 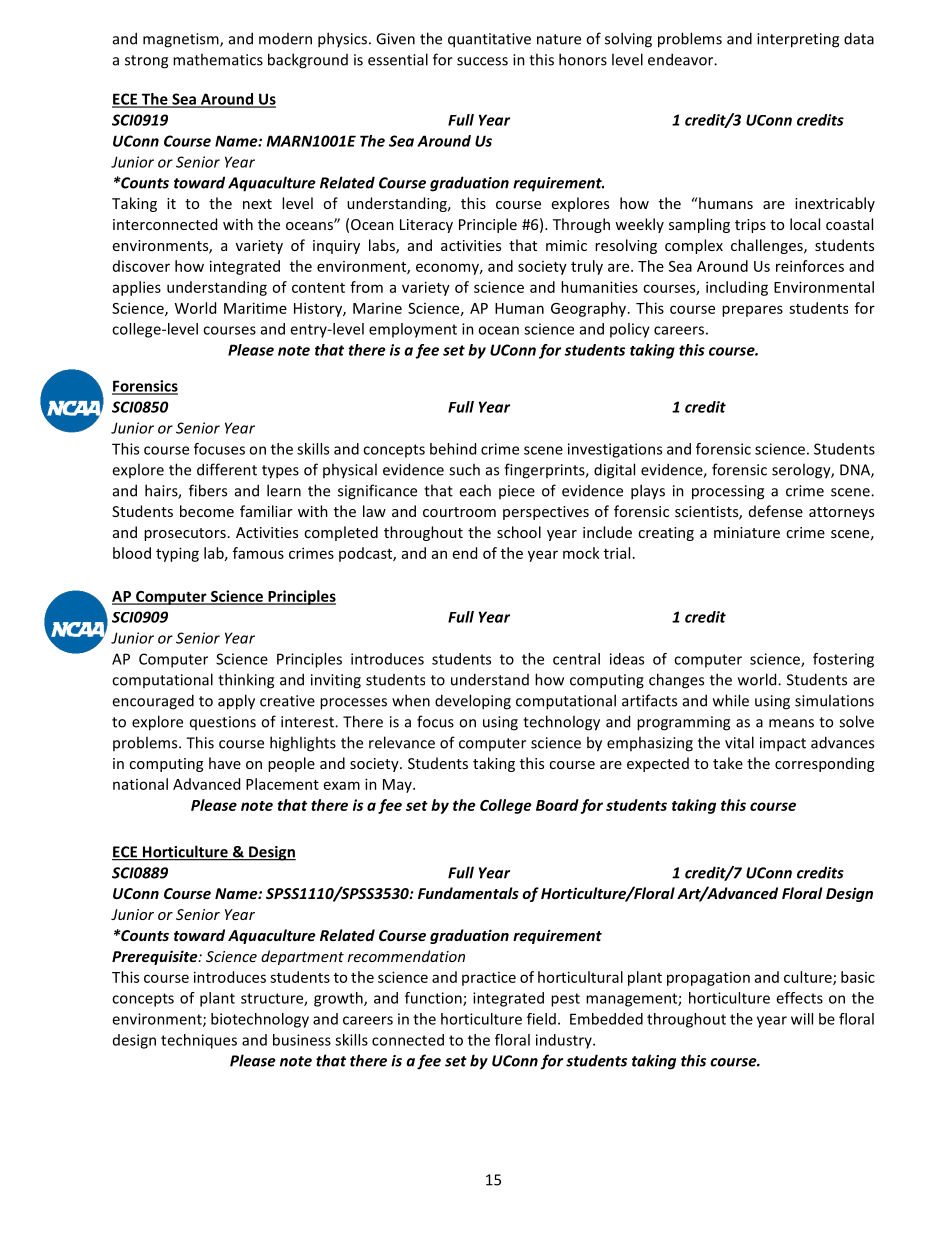 What do you see at coordinates (199, 1041) in the screenshot?
I see `techniques` at bounding box center [199, 1041].
